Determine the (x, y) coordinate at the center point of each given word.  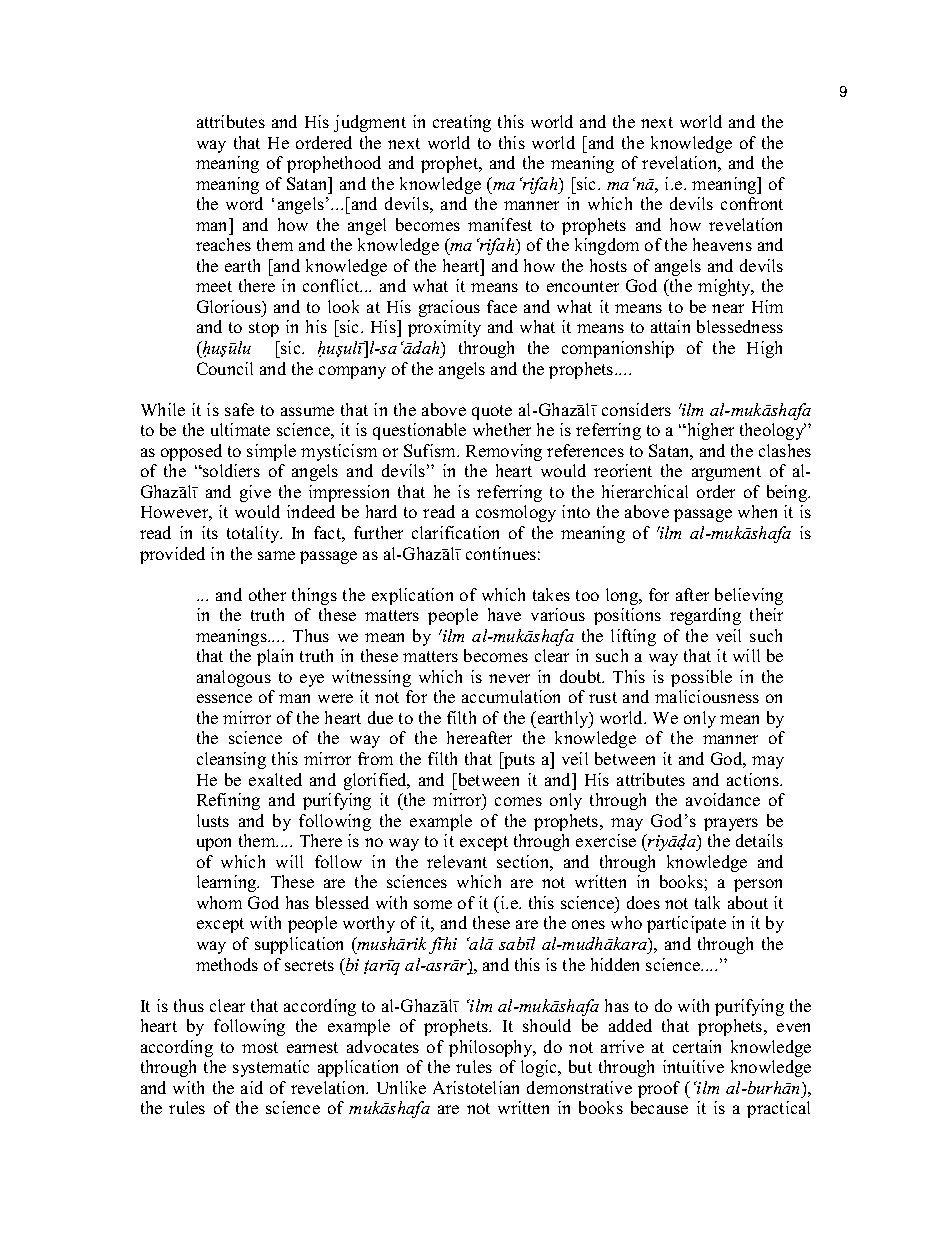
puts (518, 760)
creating (462, 123)
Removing (504, 452)
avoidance (723, 799)
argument (726, 473)
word (244, 203)
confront (752, 203)
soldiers (230, 470)
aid (252, 1087)
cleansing (231, 760)
